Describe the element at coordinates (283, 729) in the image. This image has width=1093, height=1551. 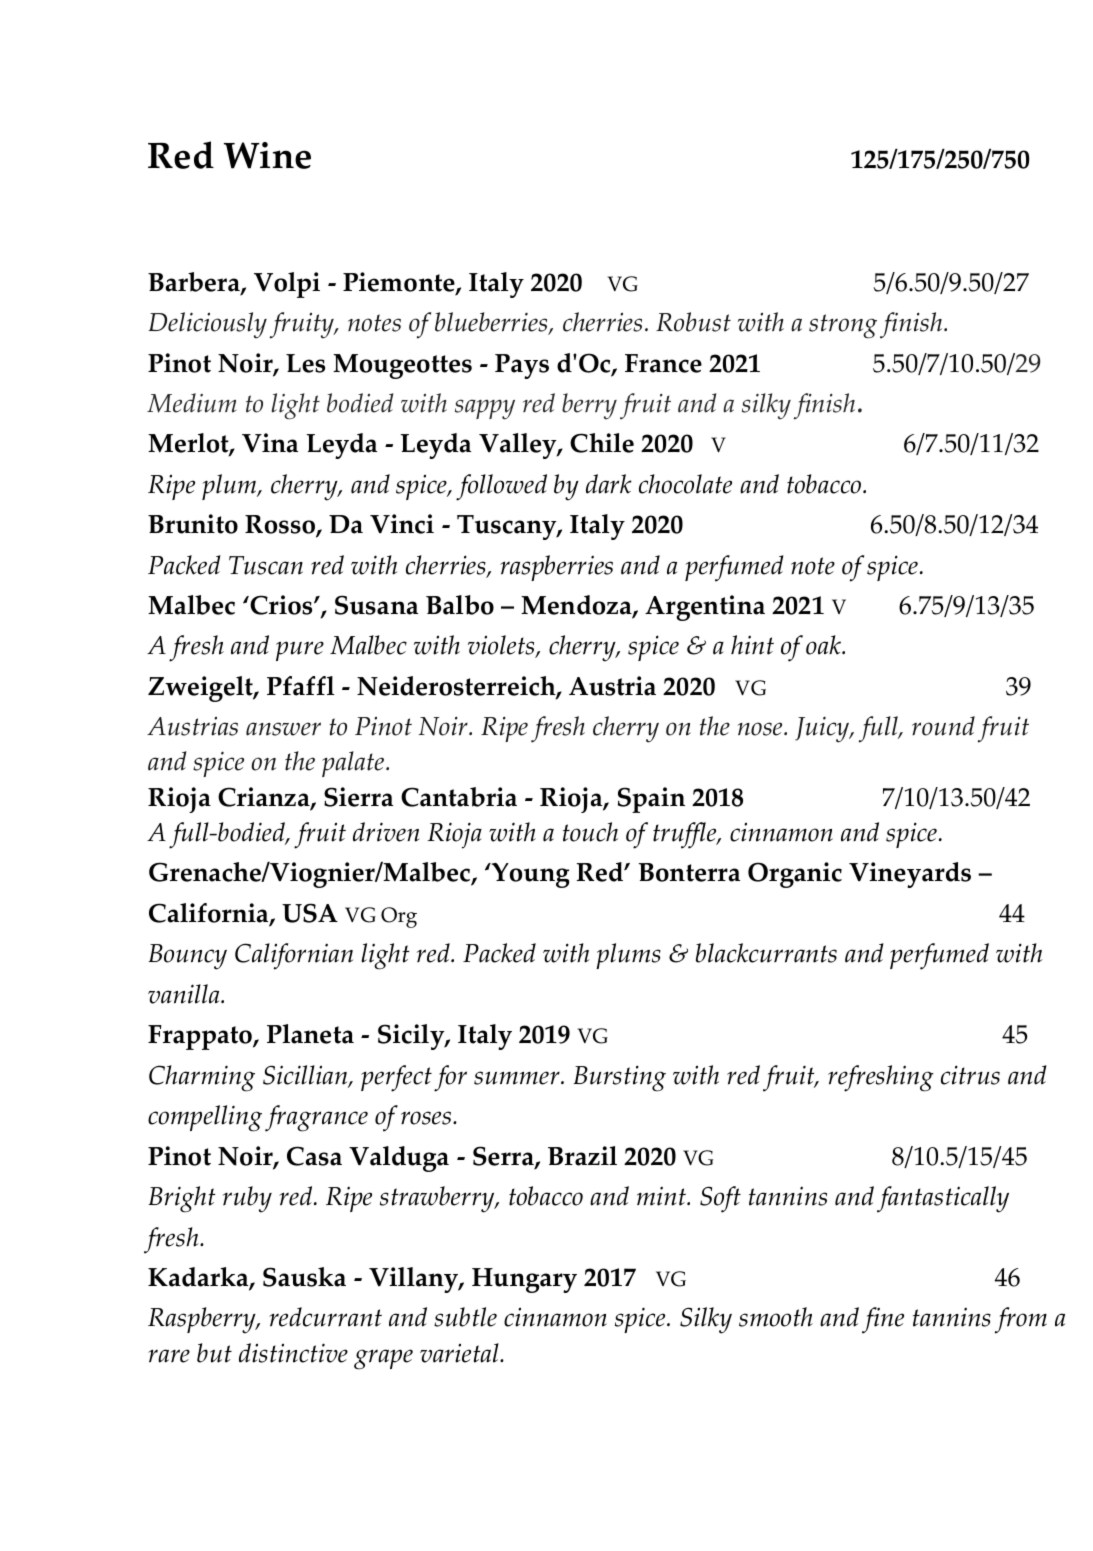
I see `answer` at that location.
